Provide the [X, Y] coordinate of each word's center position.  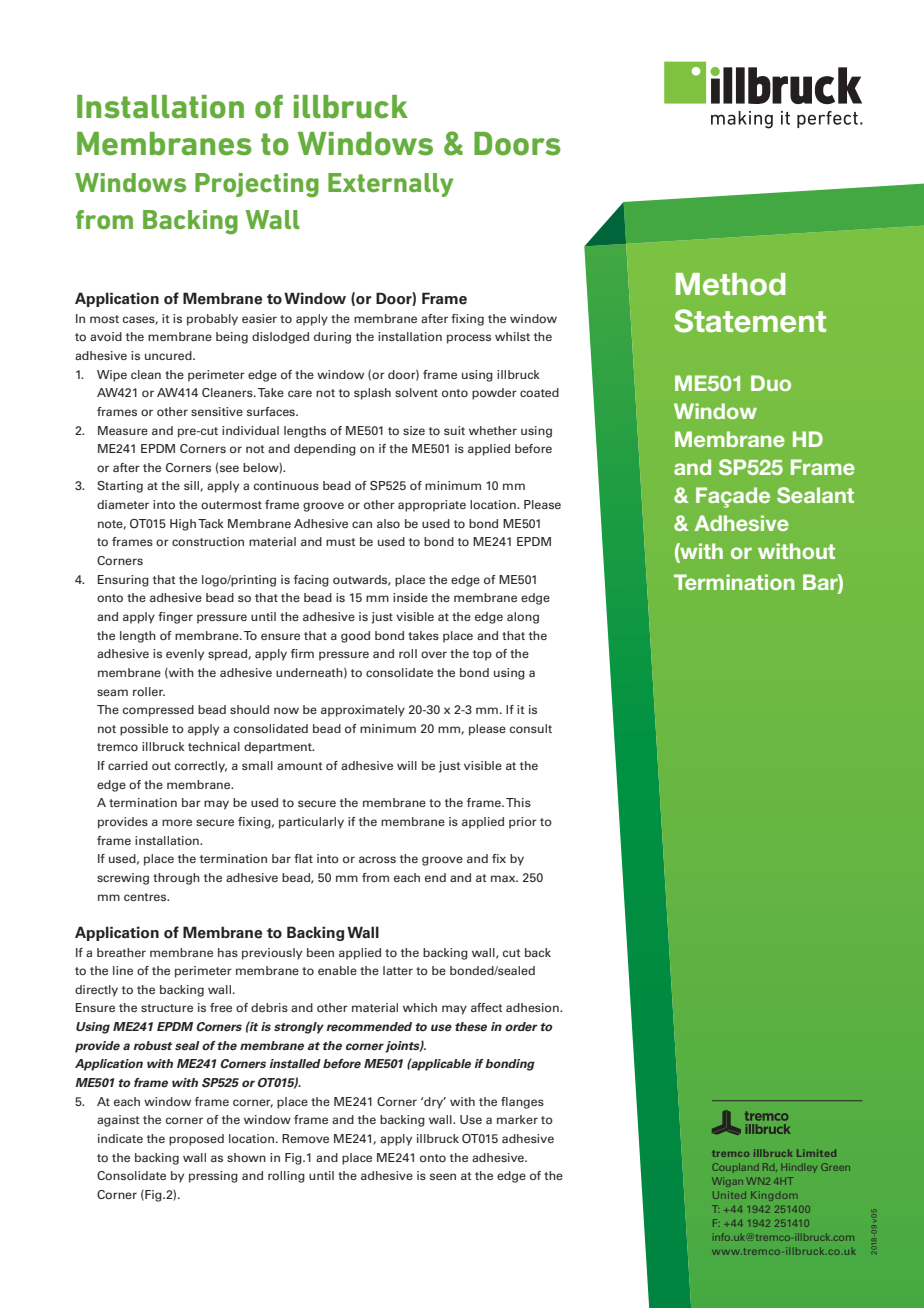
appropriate [432, 506]
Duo [771, 383]
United [729, 1195]
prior [523, 823]
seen [443, 1176]
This [518, 802]
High [183, 525]
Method [730, 284]
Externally [390, 185]
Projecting [257, 185]
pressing [213, 1177]
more [177, 822]
